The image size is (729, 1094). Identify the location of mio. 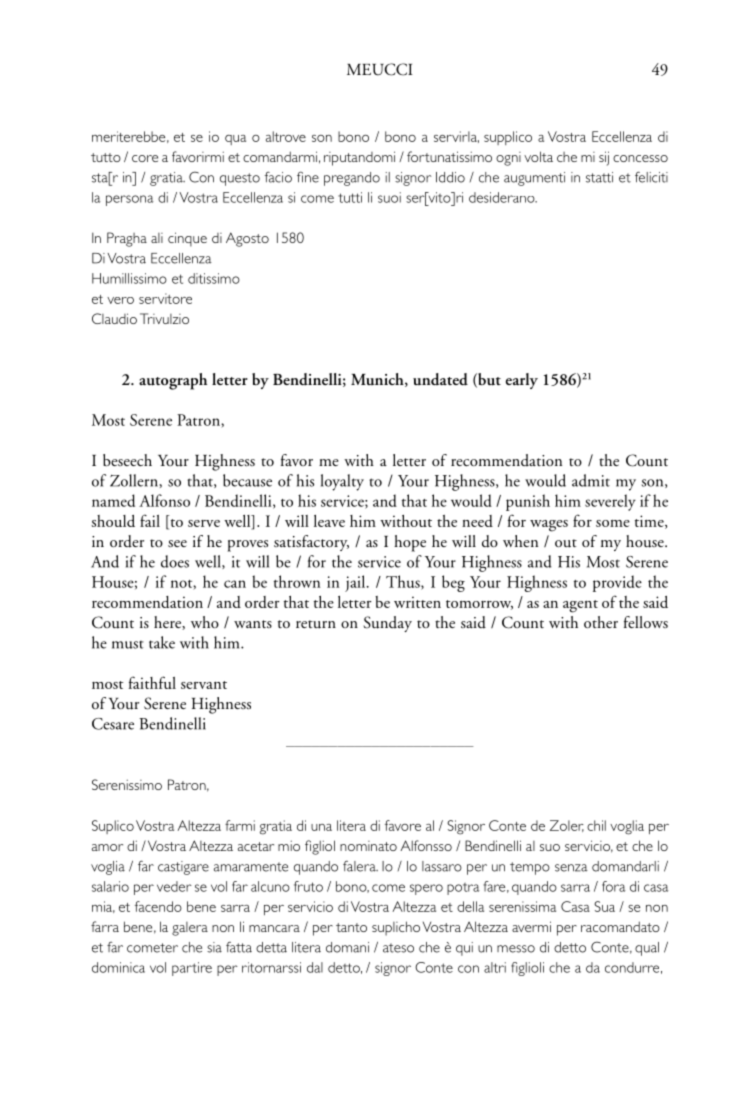
(289, 845).
